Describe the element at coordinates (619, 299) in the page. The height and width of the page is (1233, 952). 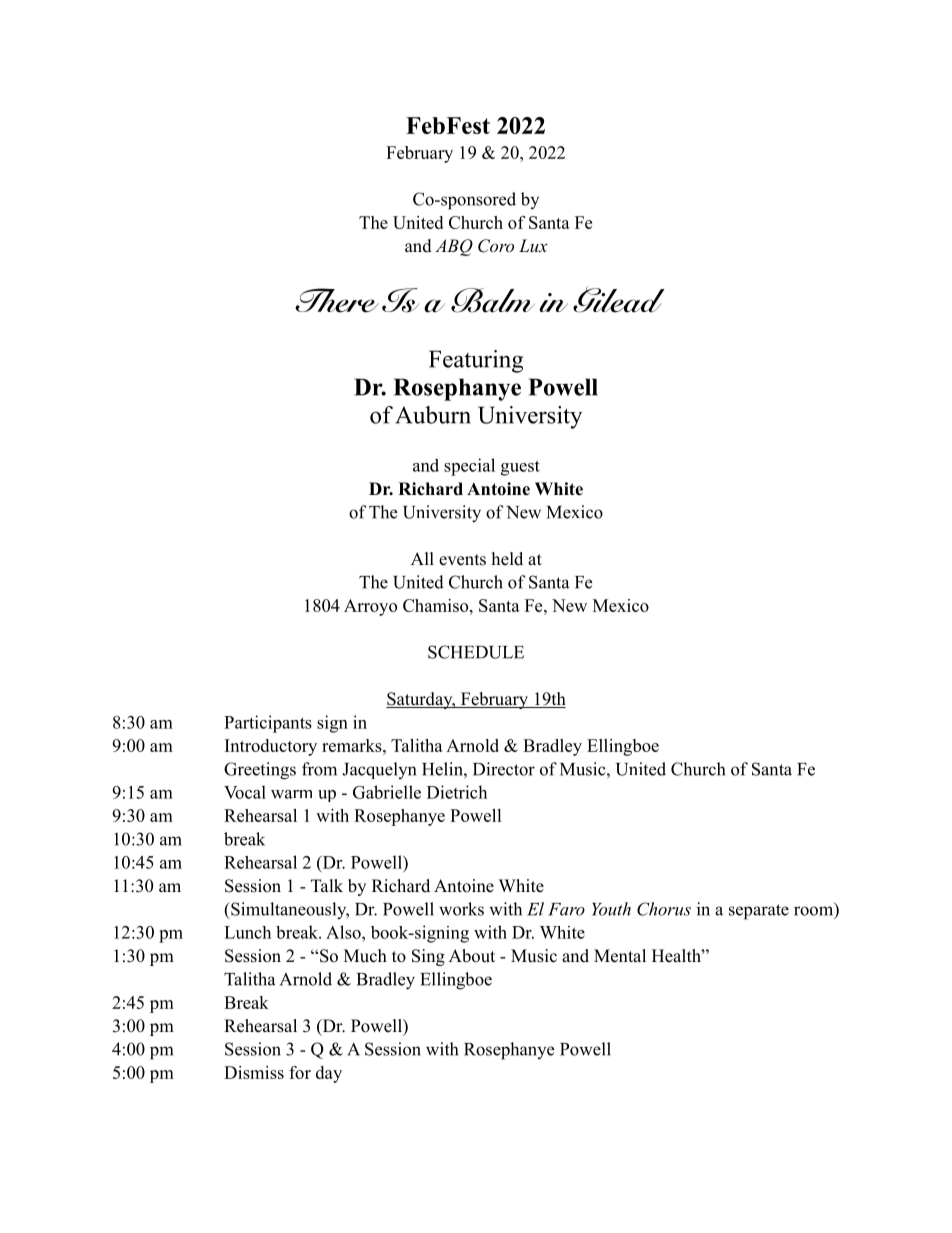
I see `Gilead` at that location.
